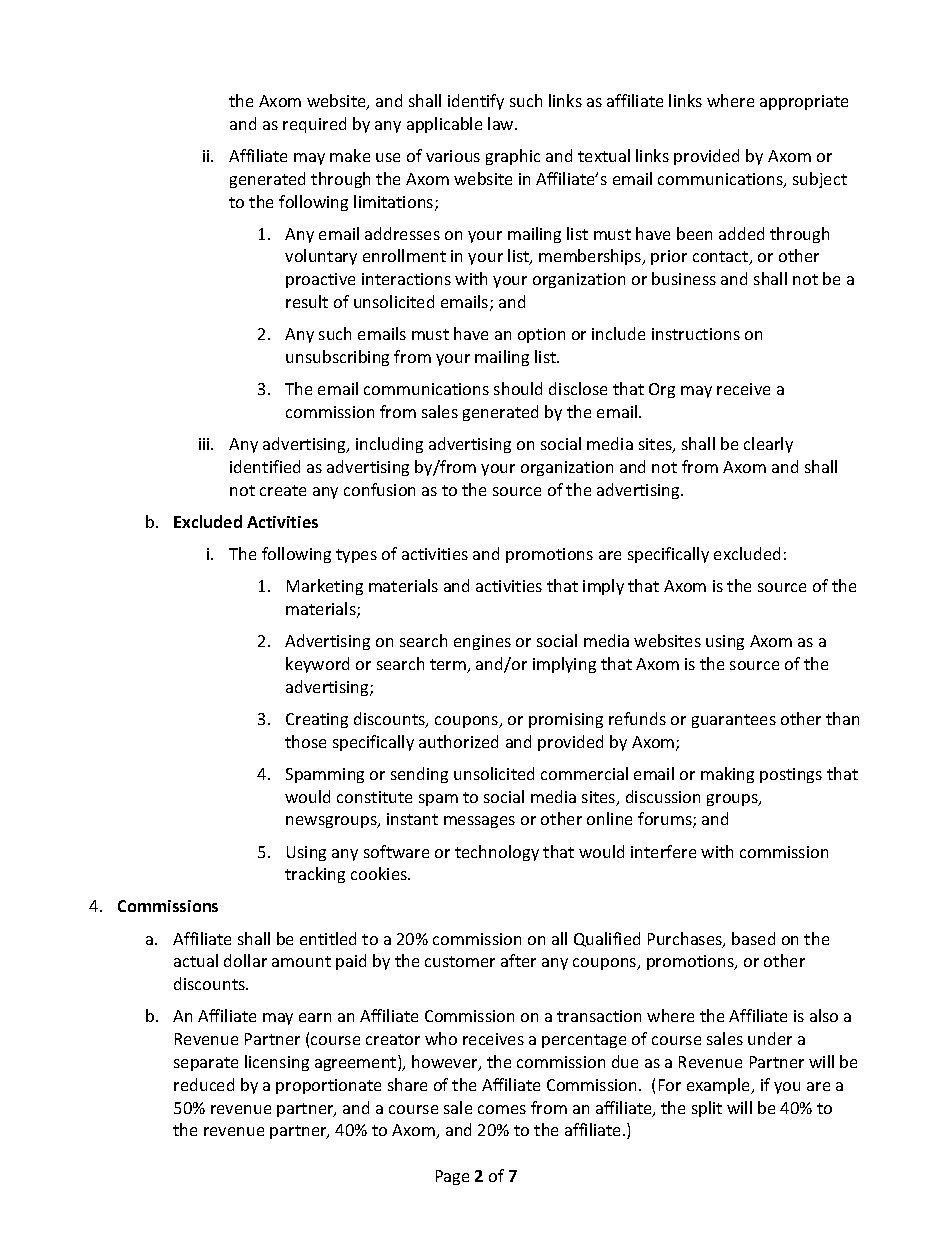 This screenshot has width=952, height=1233. Describe the element at coordinates (566, 720) in the screenshot. I see `promising` at that location.
